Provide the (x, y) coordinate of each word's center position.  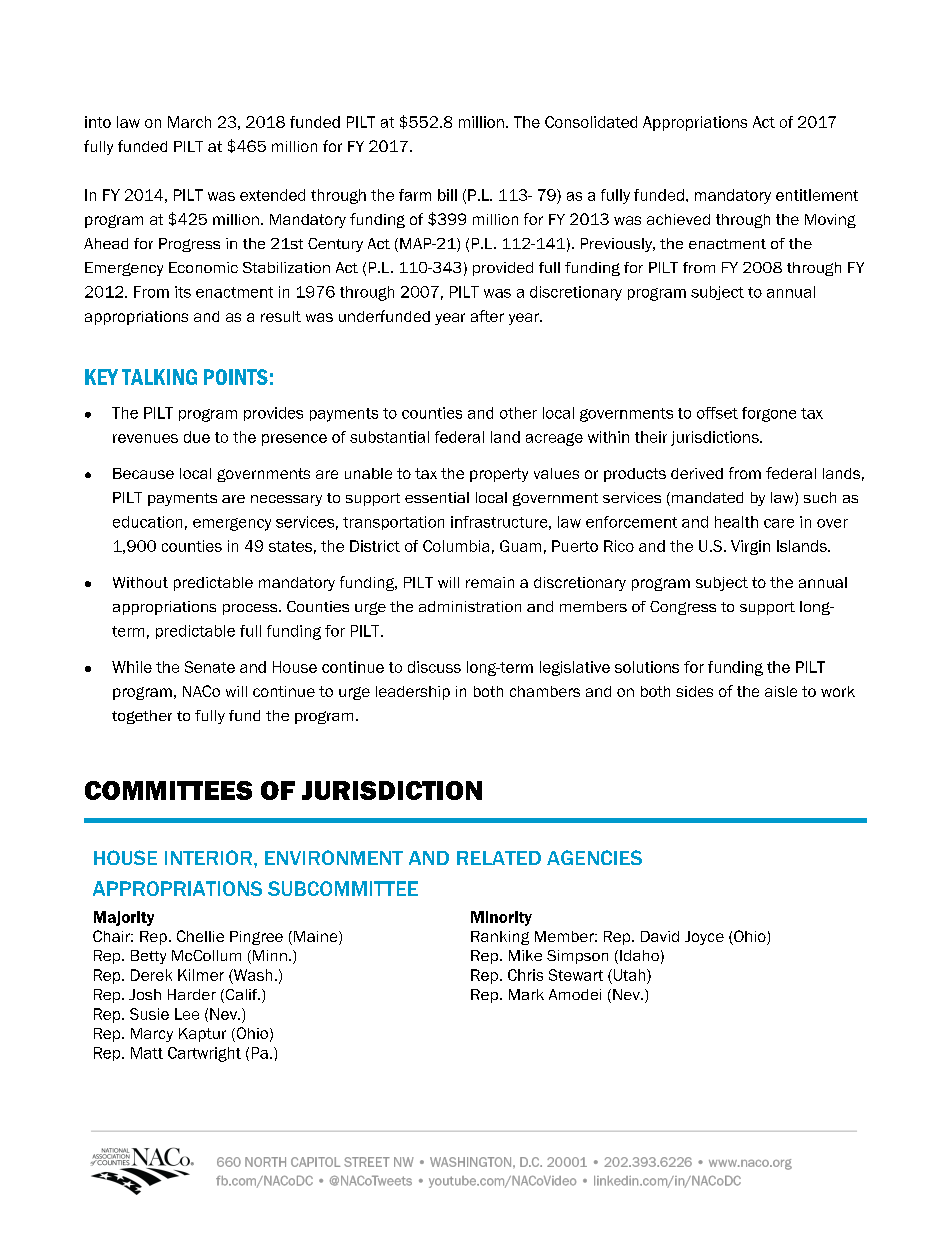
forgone (769, 414)
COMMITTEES (168, 790)
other (518, 413)
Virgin (750, 547)
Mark (526, 994)
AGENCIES (594, 857)
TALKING (159, 377)
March (189, 122)
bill (447, 195)
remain (490, 582)
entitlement (817, 195)
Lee (187, 1014)
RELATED (499, 858)
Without (140, 582)
